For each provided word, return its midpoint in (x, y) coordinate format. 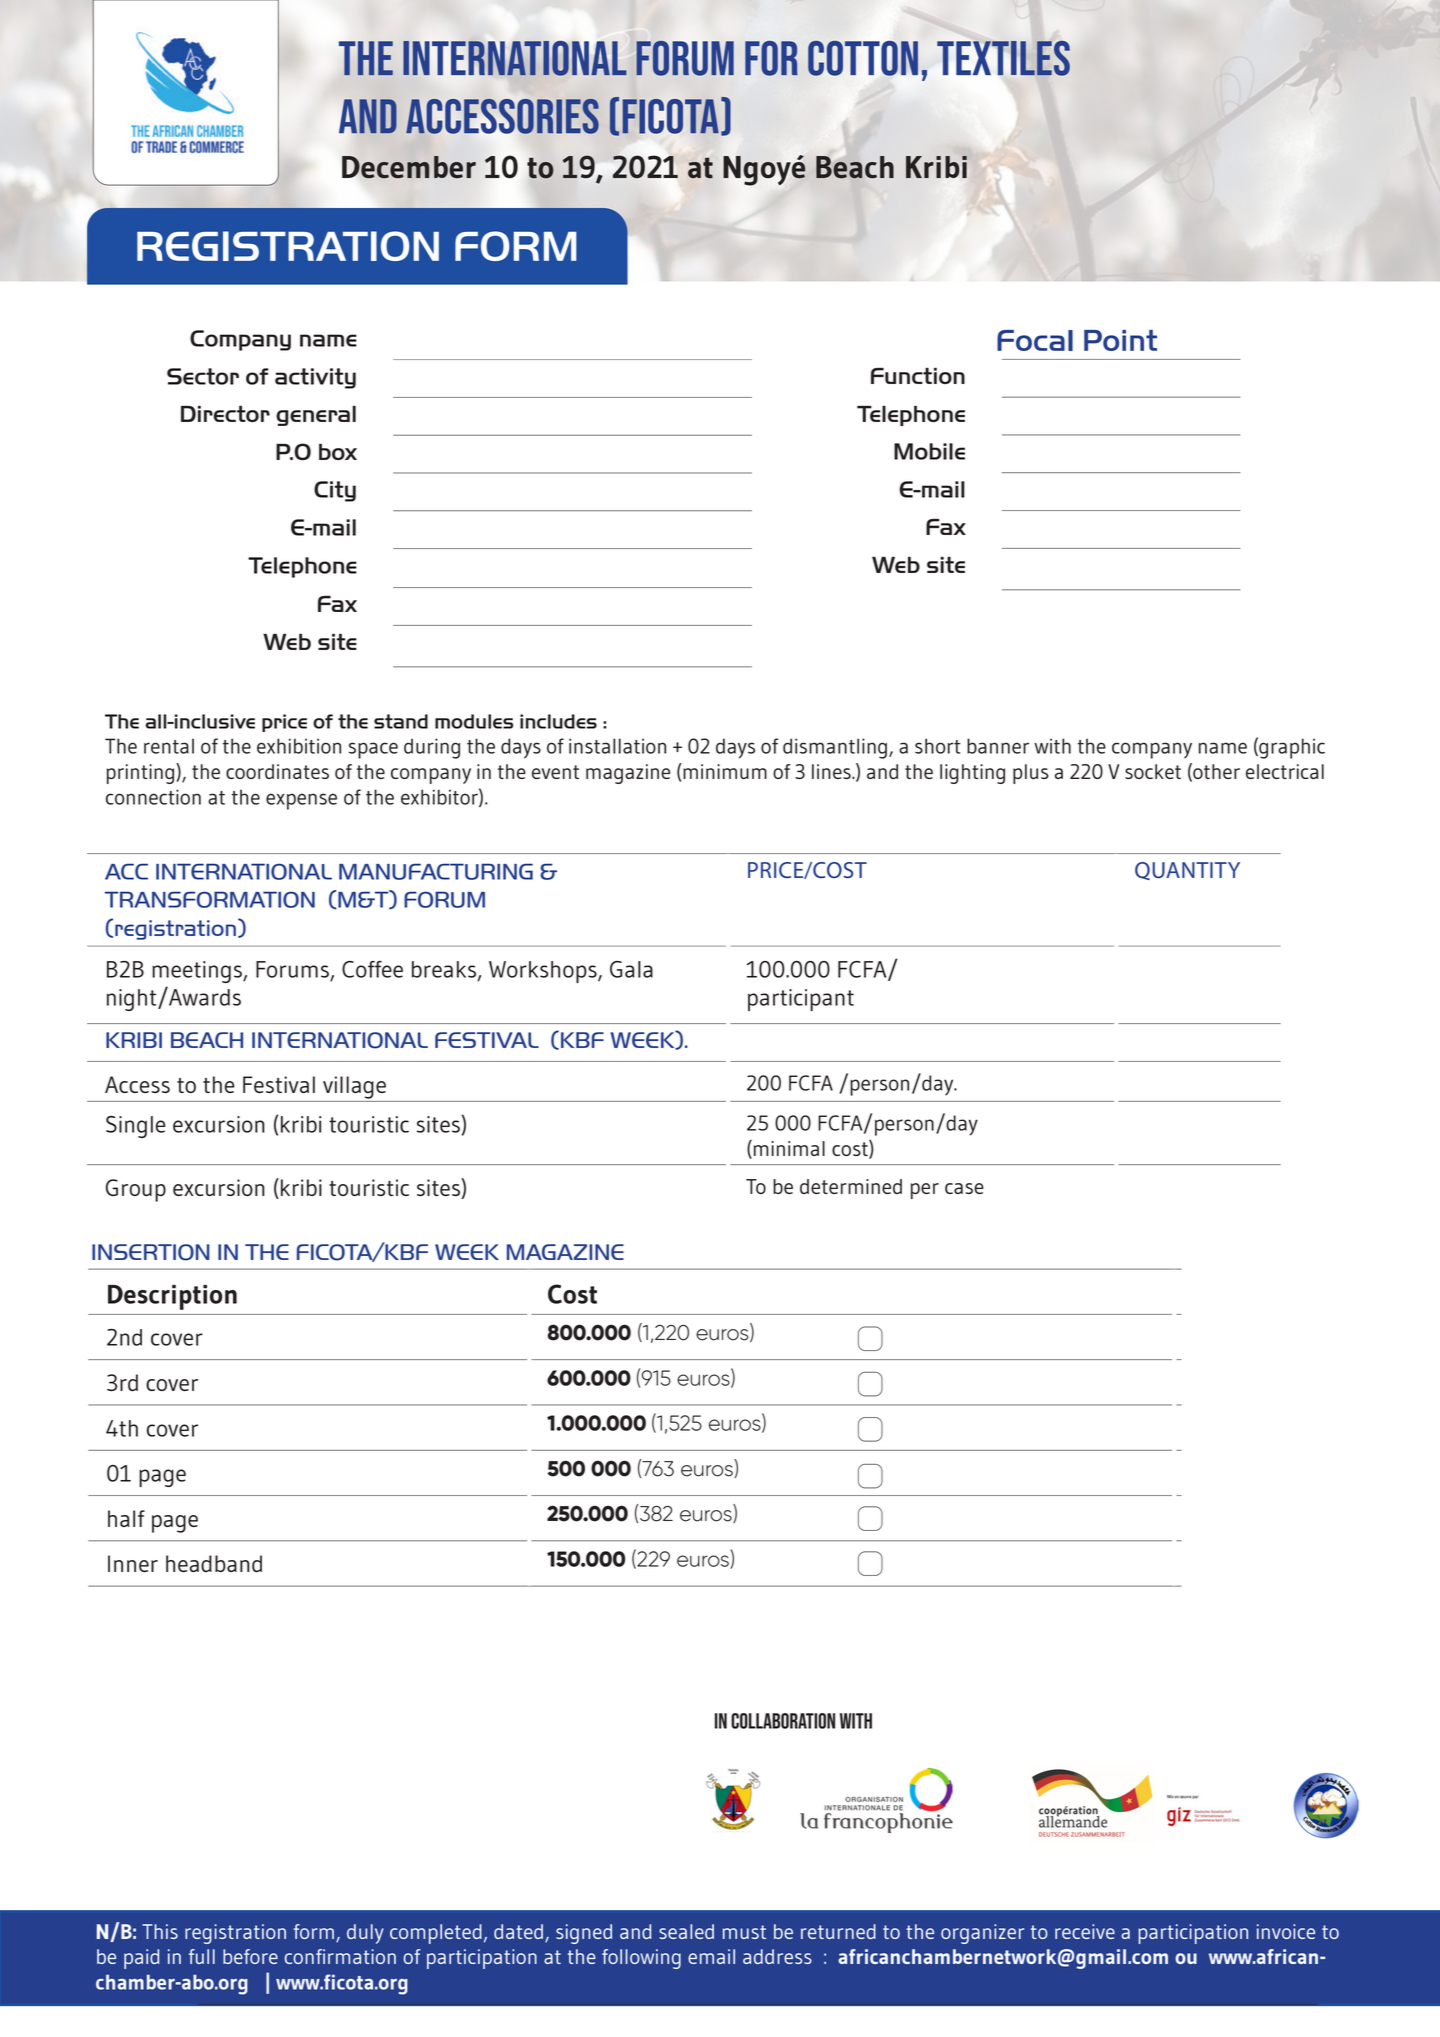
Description (172, 1297)
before (250, 1956)
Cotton (863, 58)
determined (851, 1186)
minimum (724, 771)
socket (1153, 771)
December (409, 167)
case (964, 1188)
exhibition (299, 746)
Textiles (1003, 58)
